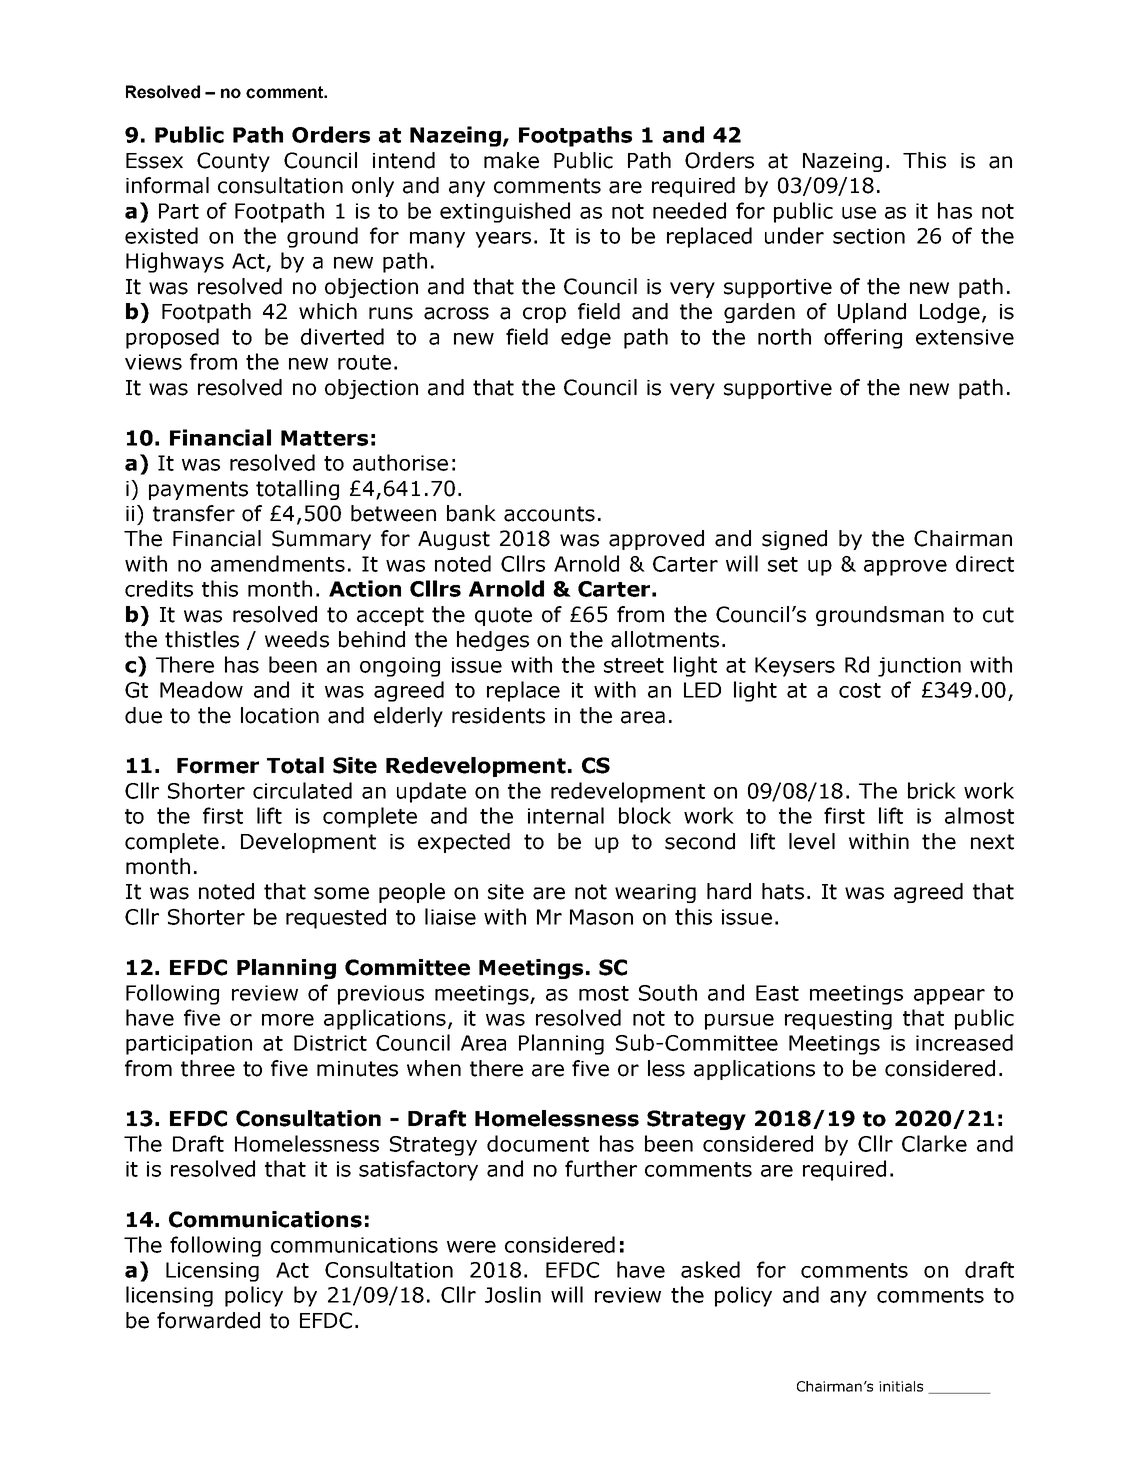 The width and height of the screenshot is (1126, 1457). I want to click on Clarke, so click(934, 1143).
